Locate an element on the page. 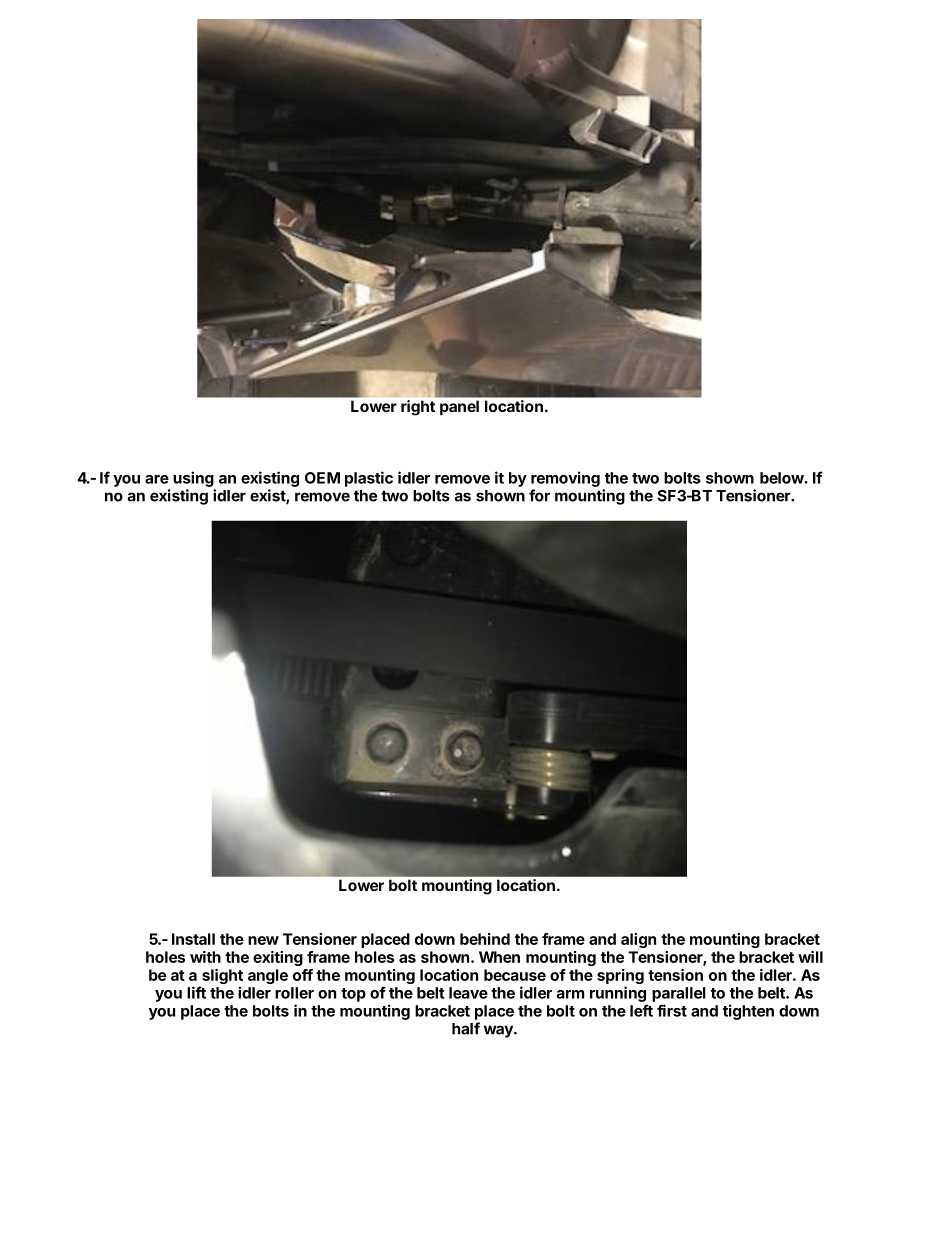 The width and height of the page is (952, 1233). lift is located at coordinates (196, 992).
